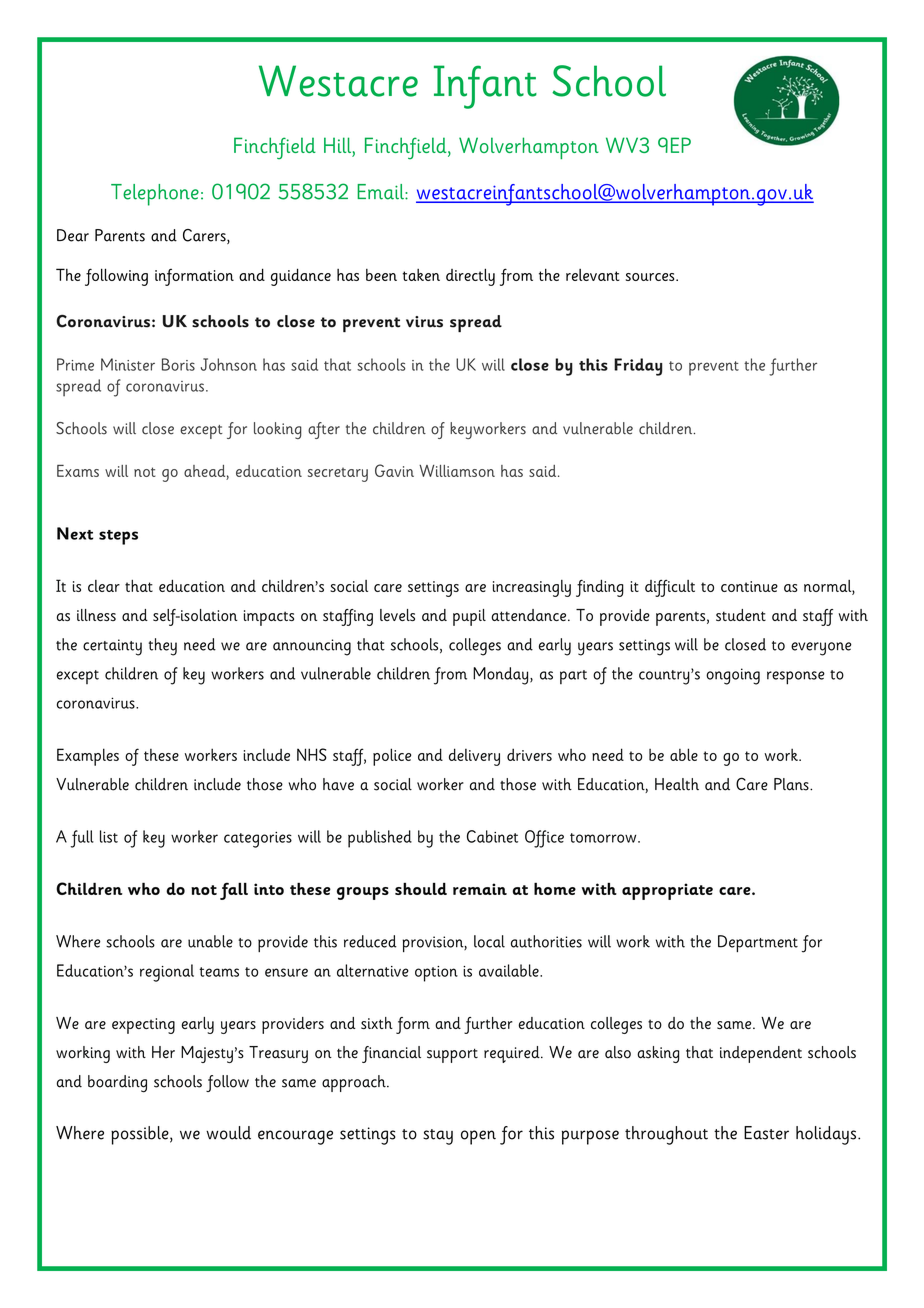 The width and height of the screenshot is (924, 1308). What do you see at coordinates (163, 647) in the screenshot?
I see `they` at bounding box center [163, 647].
